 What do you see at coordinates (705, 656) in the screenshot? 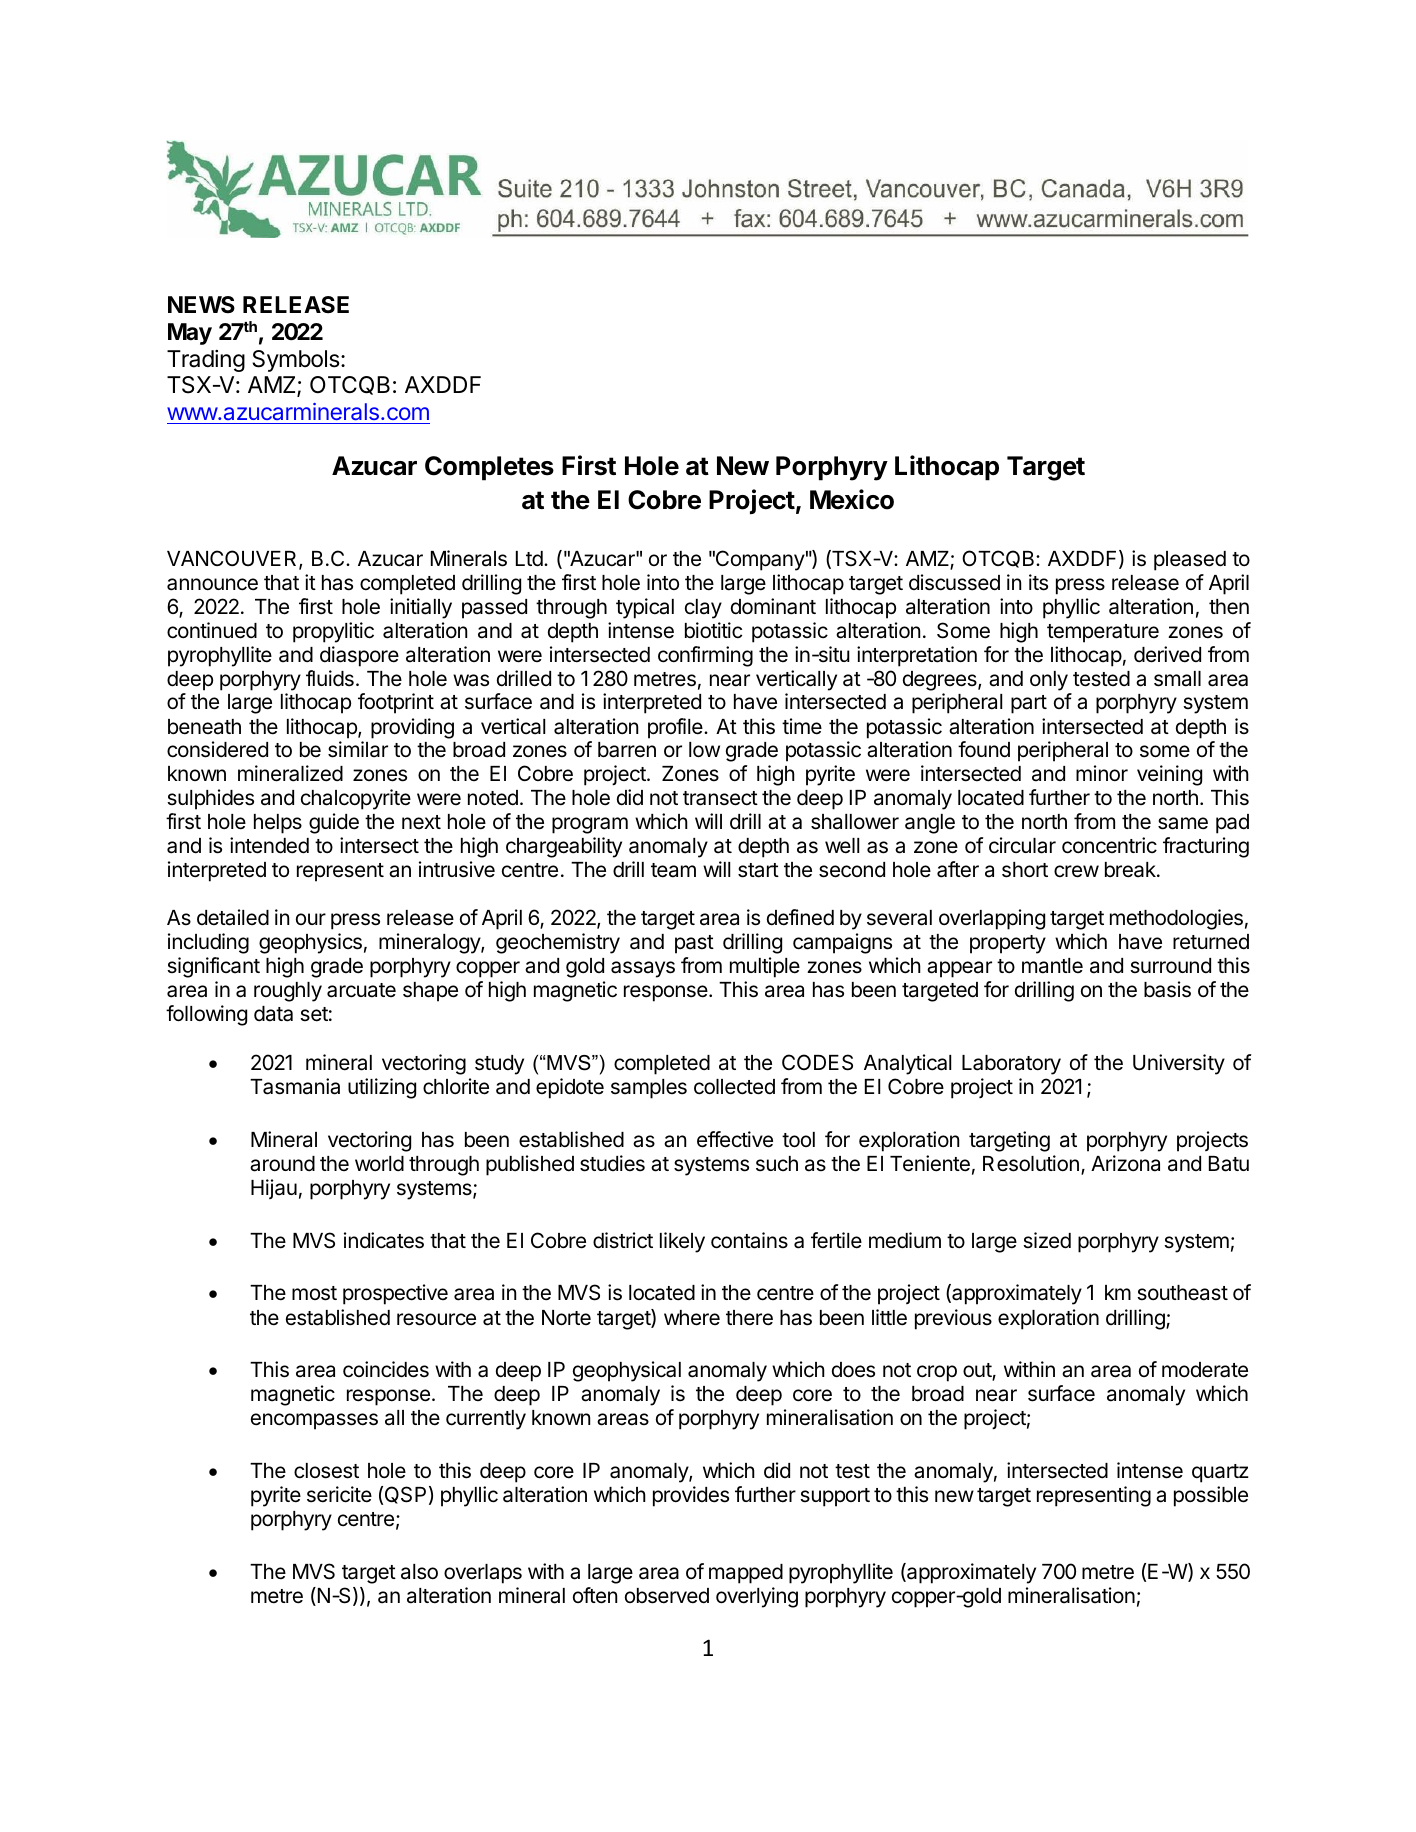
I see `confirming` at bounding box center [705, 656].
